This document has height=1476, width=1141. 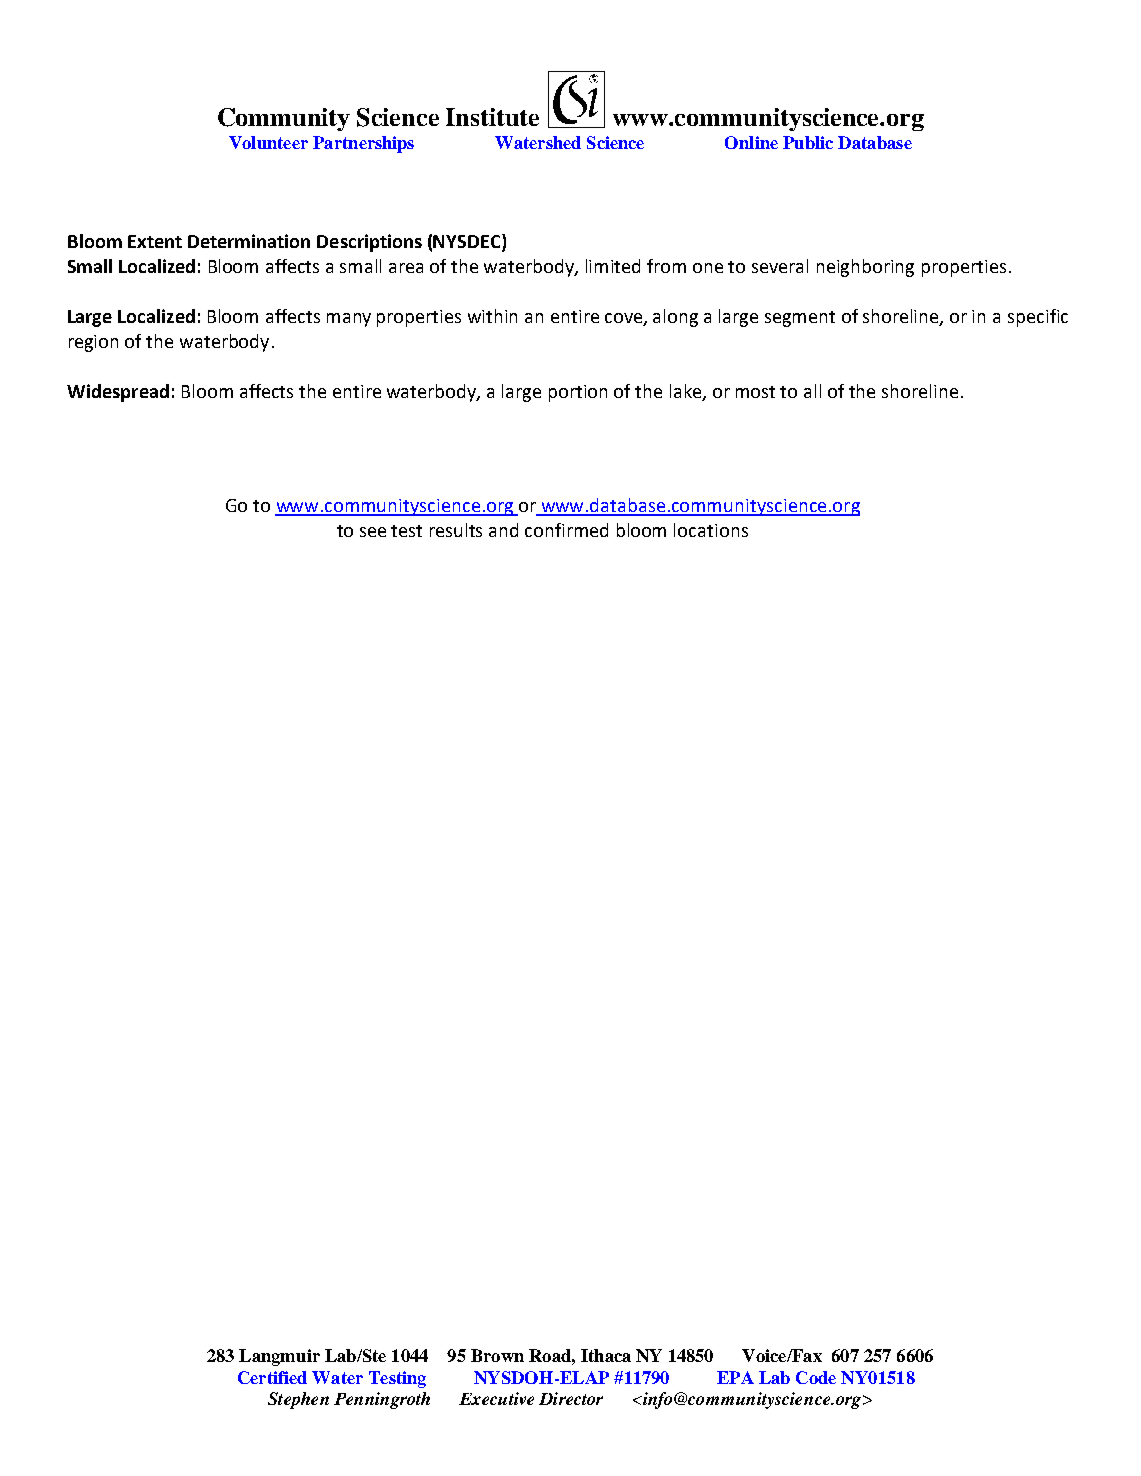 What do you see at coordinates (492, 117) in the document?
I see `Institute` at bounding box center [492, 117].
